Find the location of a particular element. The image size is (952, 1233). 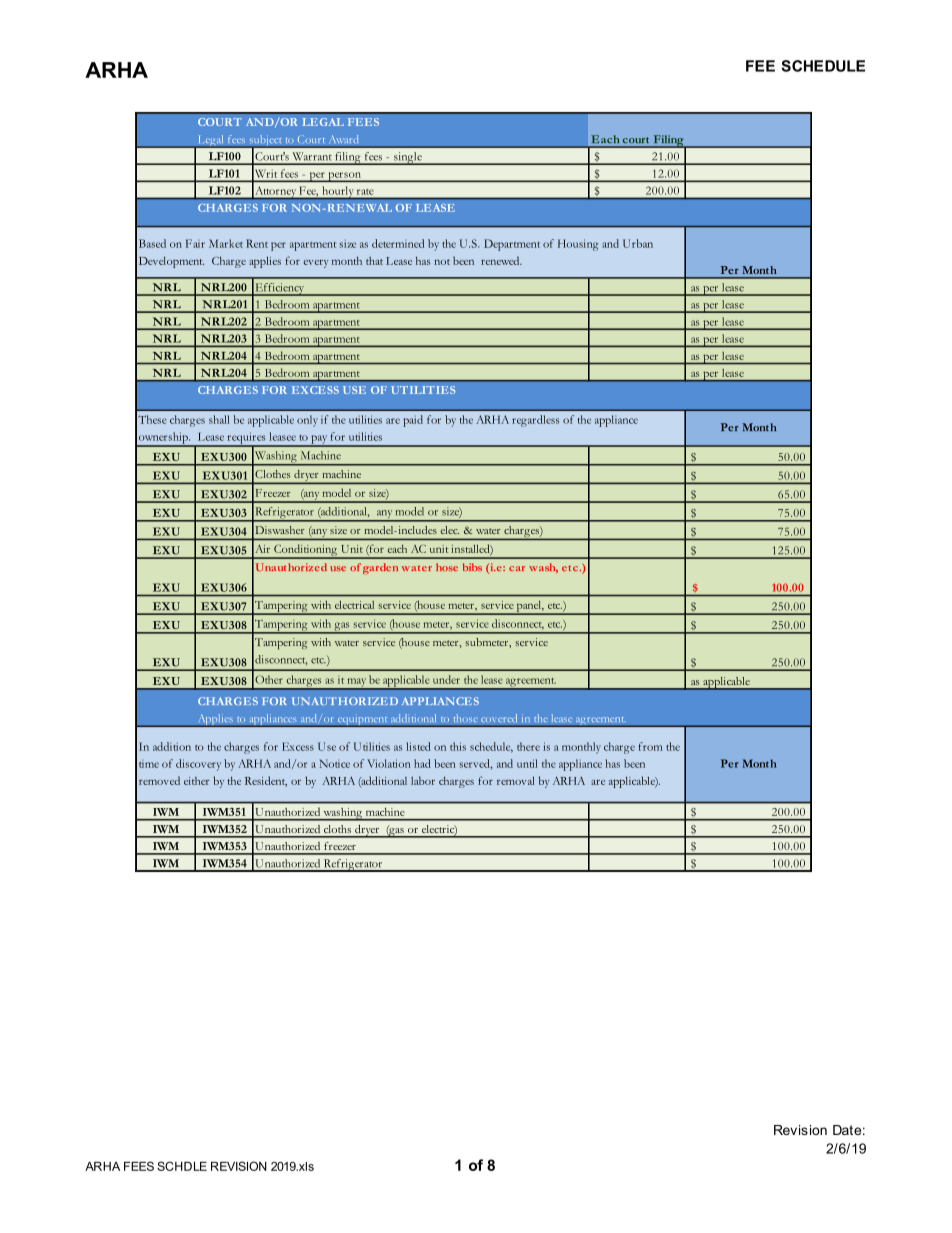

from is located at coordinates (650, 746).
